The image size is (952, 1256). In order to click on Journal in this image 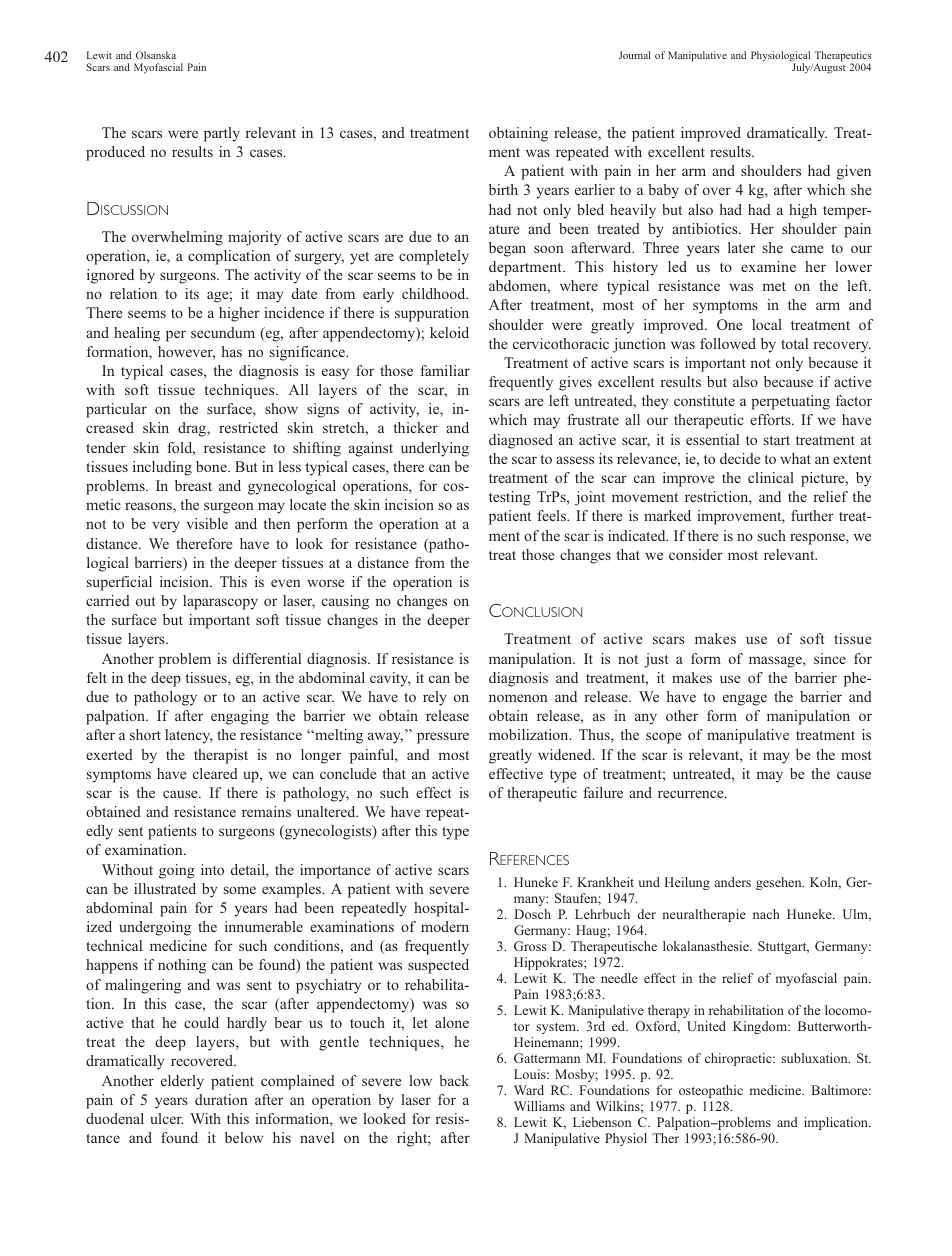, I will do `click(635, 55)`.
